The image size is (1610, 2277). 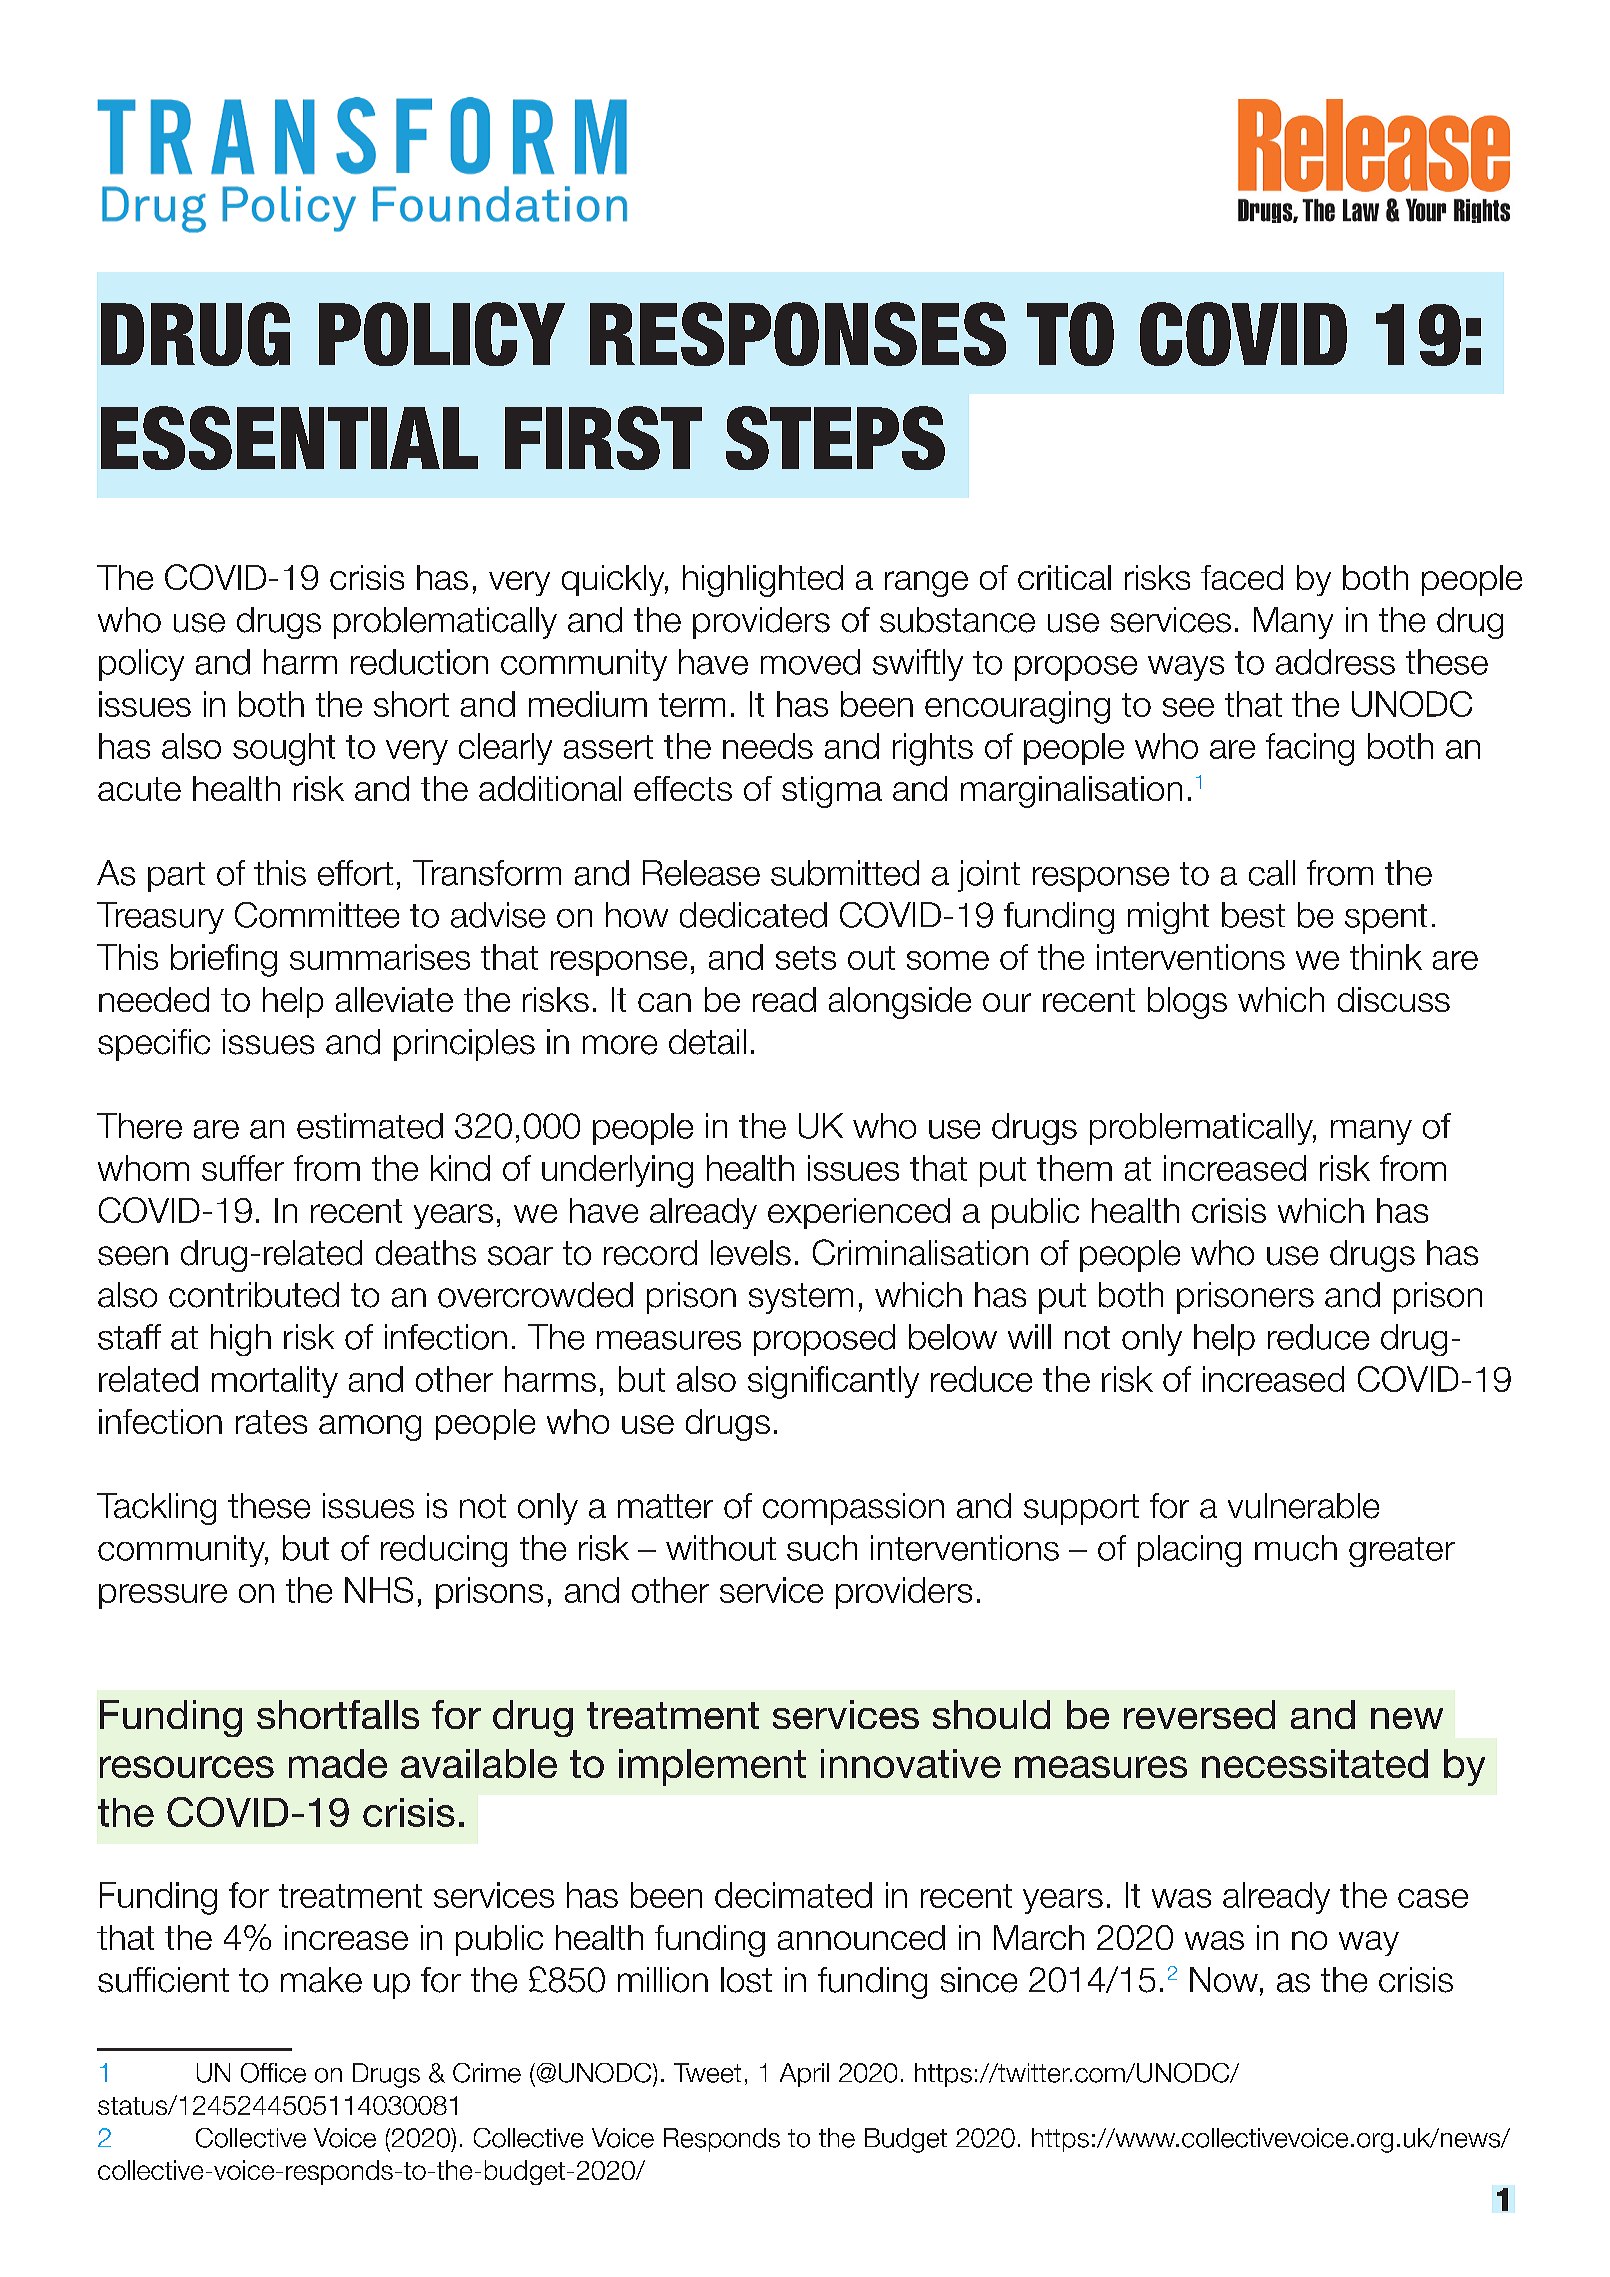 I want to click on ESSENTIAL, so click(x=289, y=438).
